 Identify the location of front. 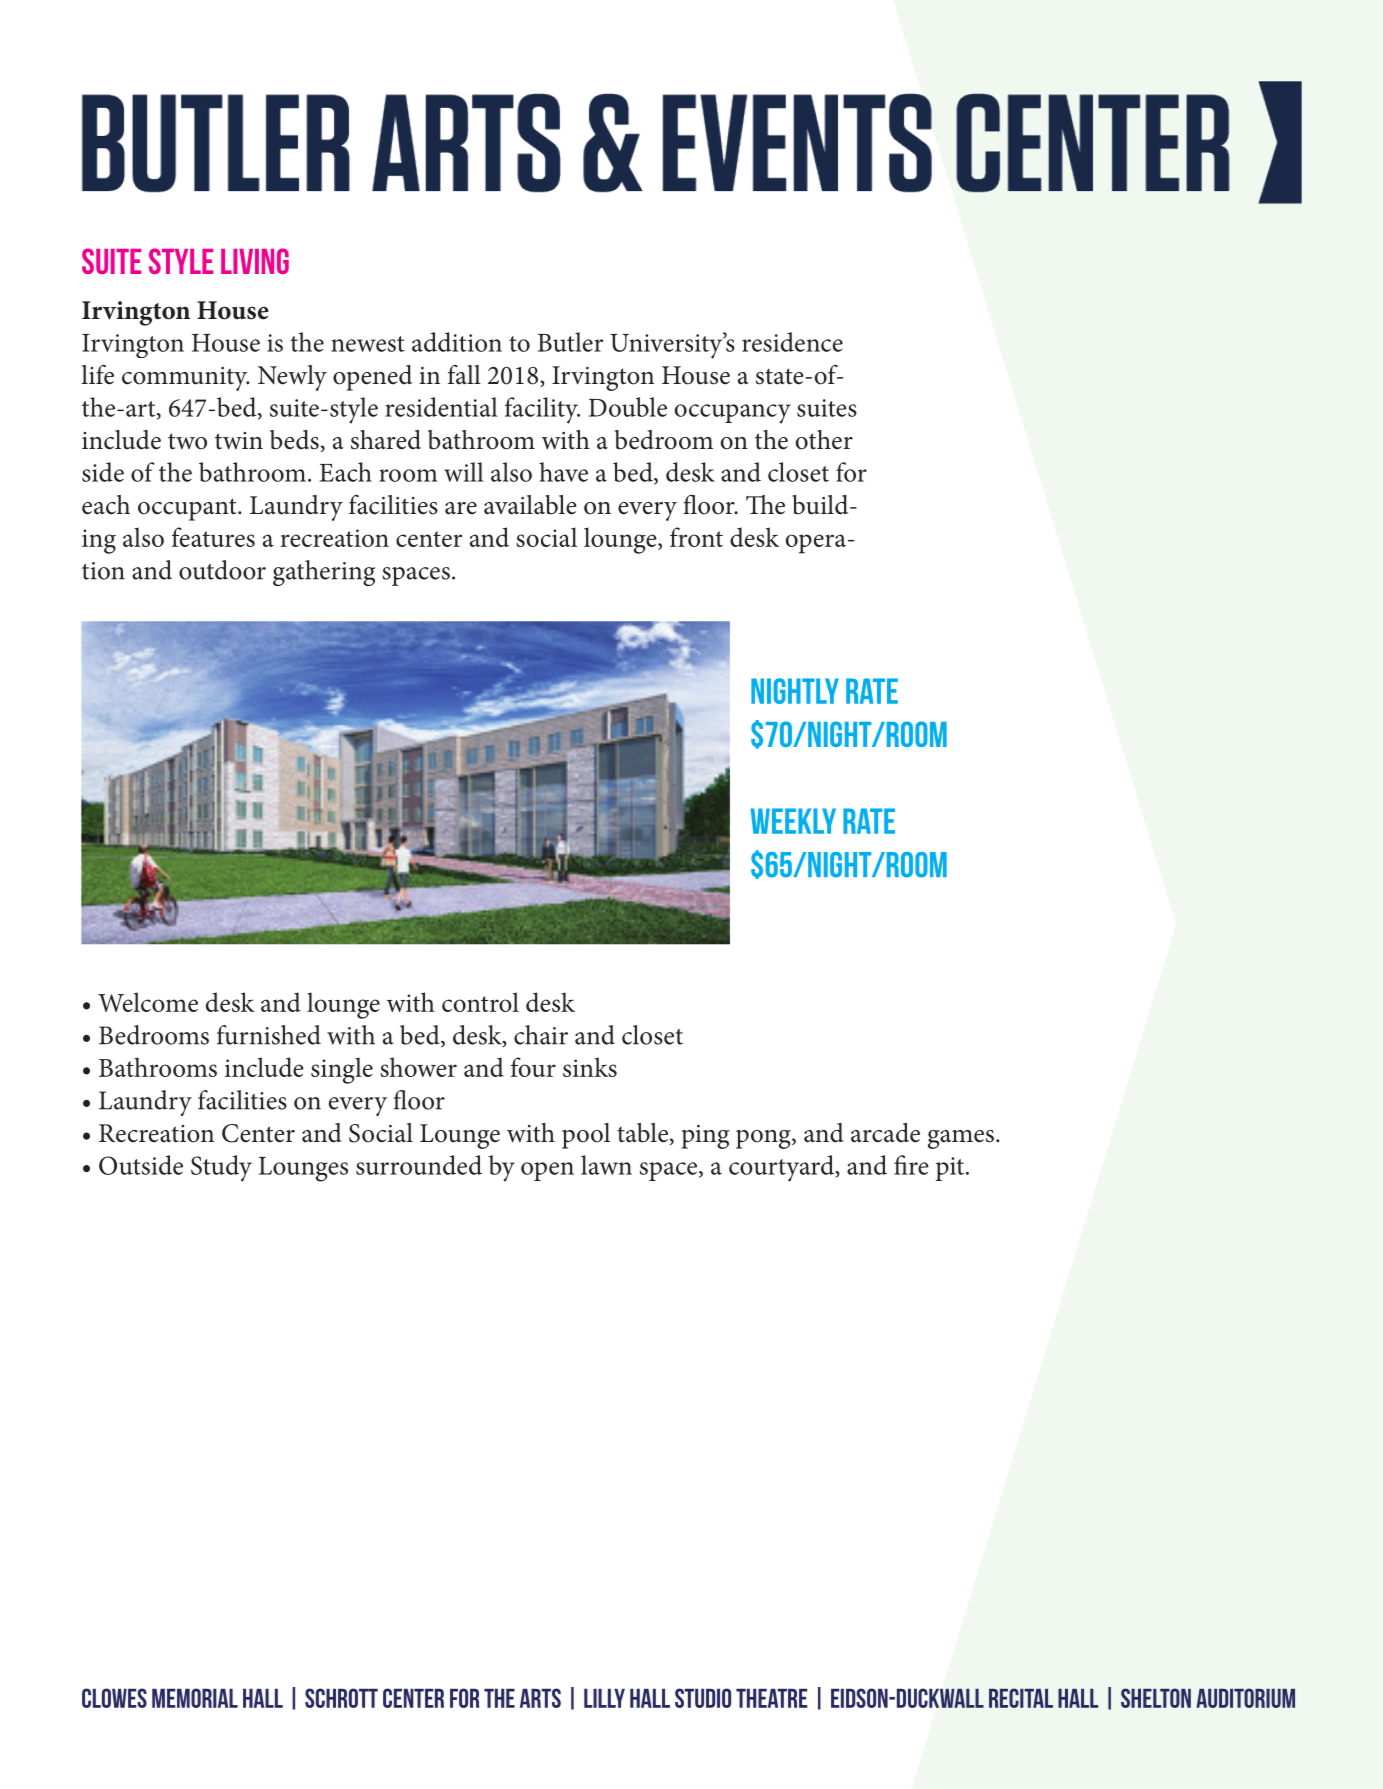
(696, 537).
